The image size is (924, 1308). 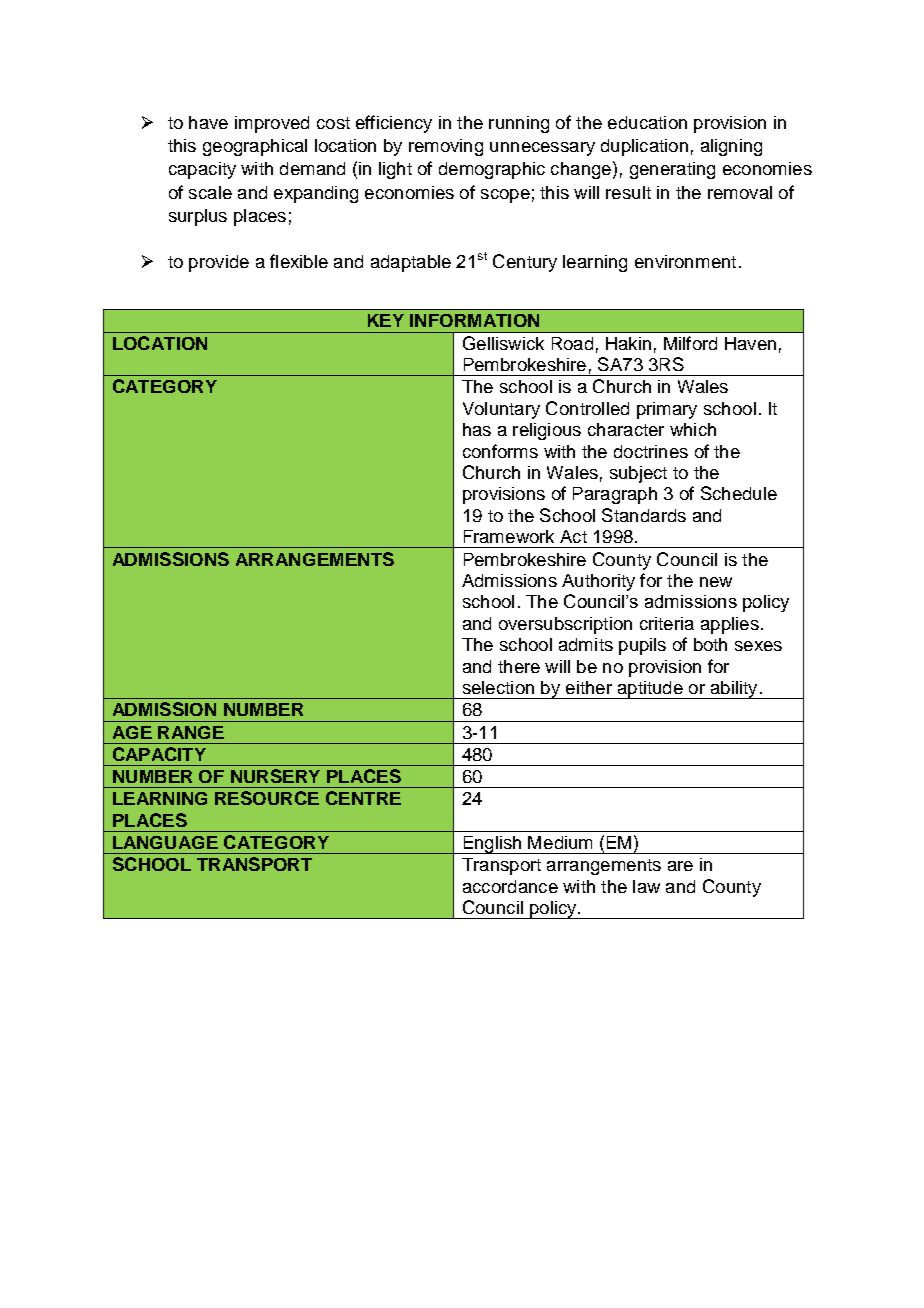 I want to click on Milford, so click(x=690, y=343).
